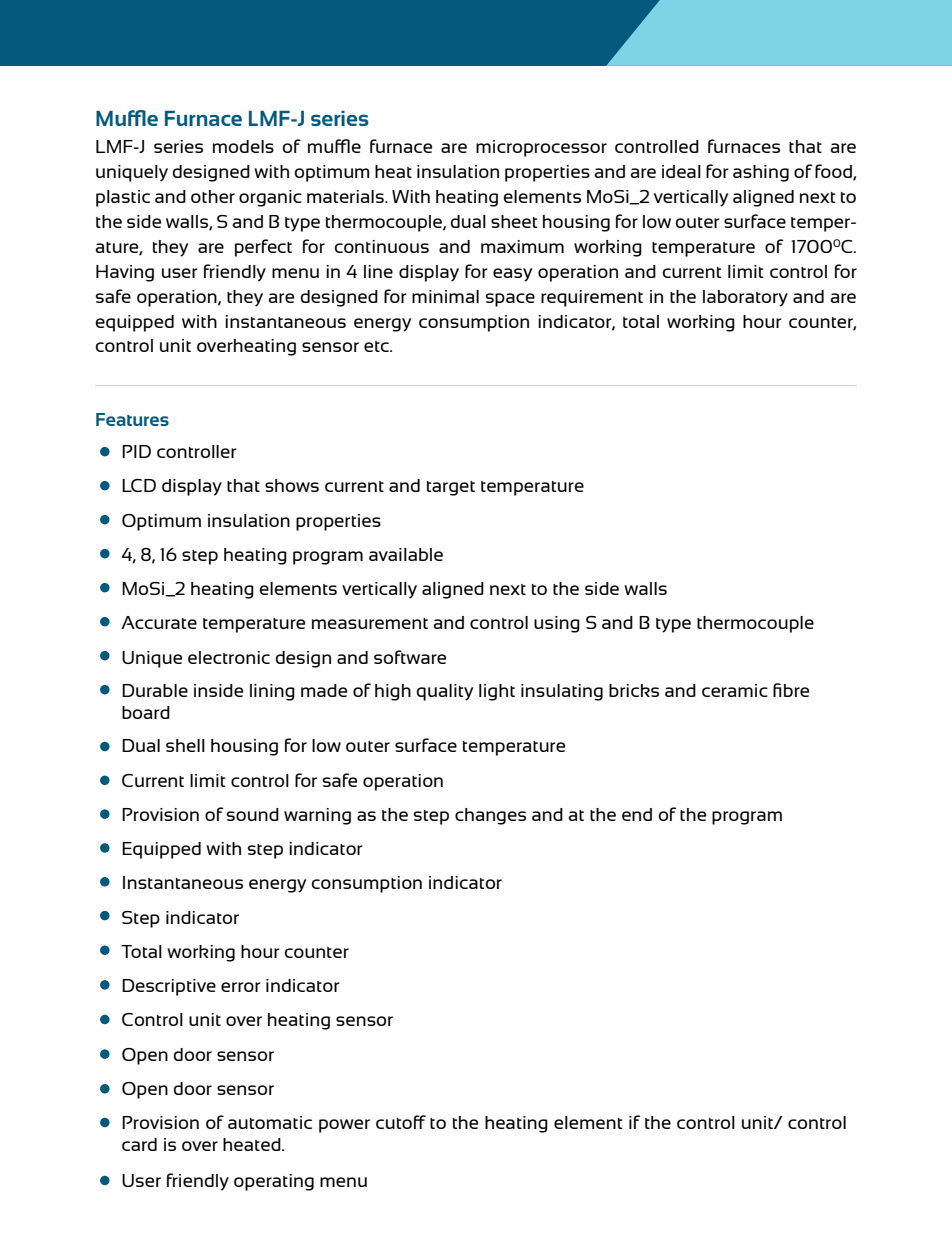 The height and width of the page is (1233, 952). What do you see at coordinates (213, 196) in the page?
I see `other` at bounding box center [213, 196].
